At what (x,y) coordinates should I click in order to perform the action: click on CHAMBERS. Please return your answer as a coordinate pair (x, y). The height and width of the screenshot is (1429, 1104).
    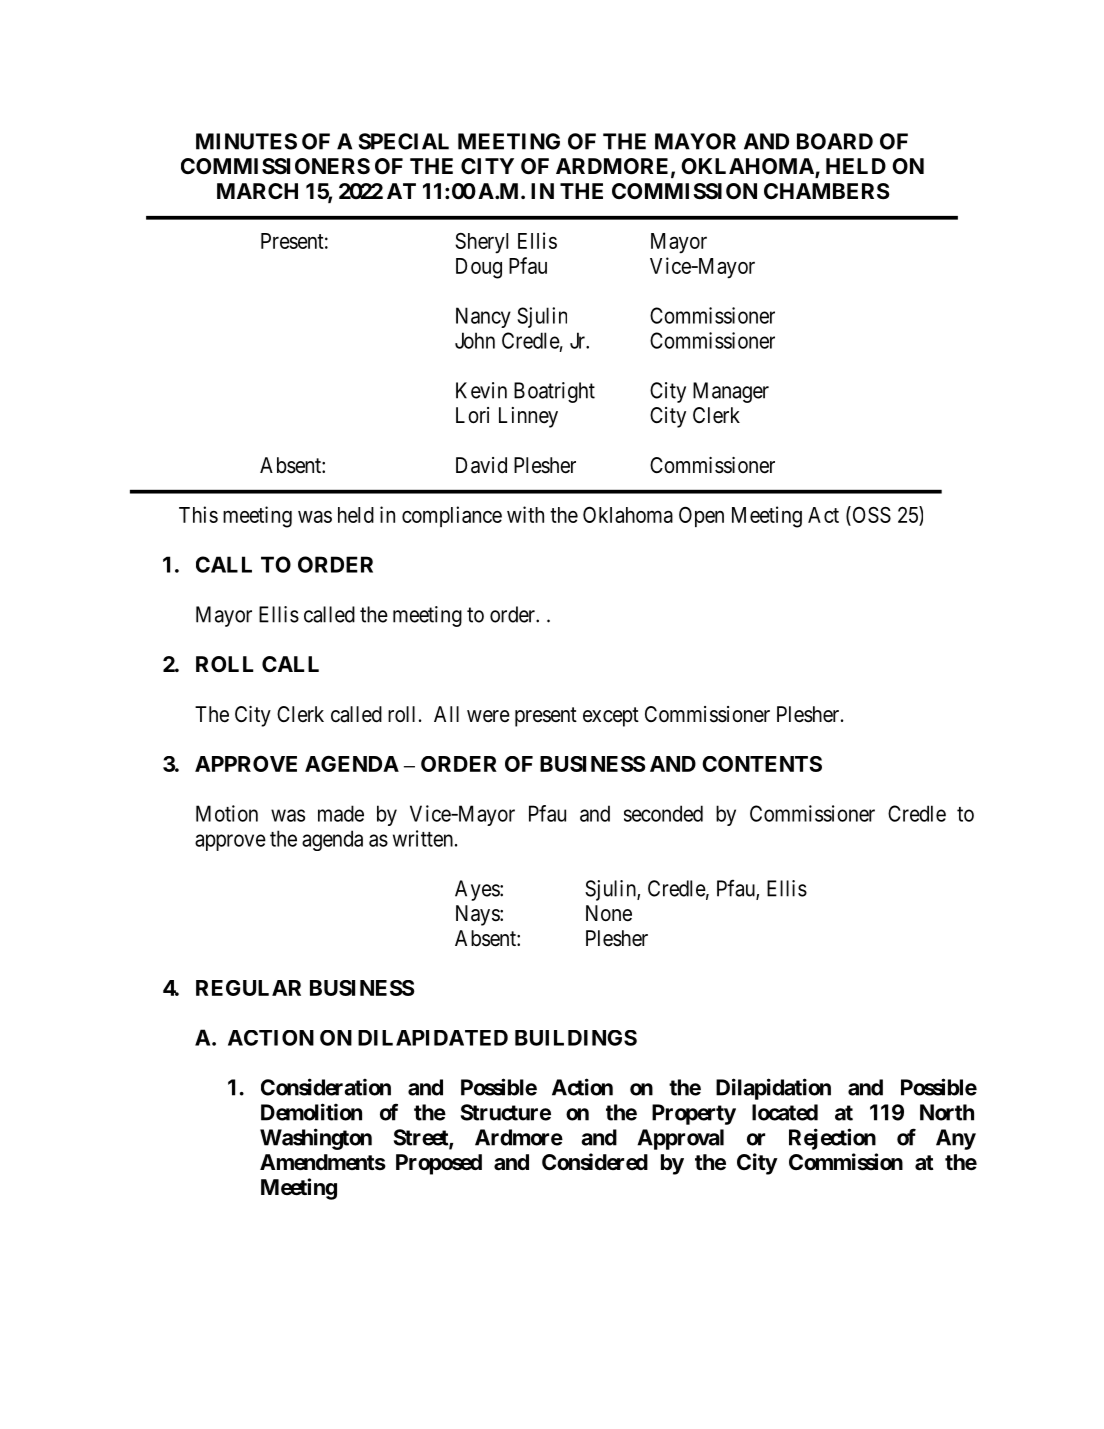
    Looking at the image, I should click on (827, 191).
